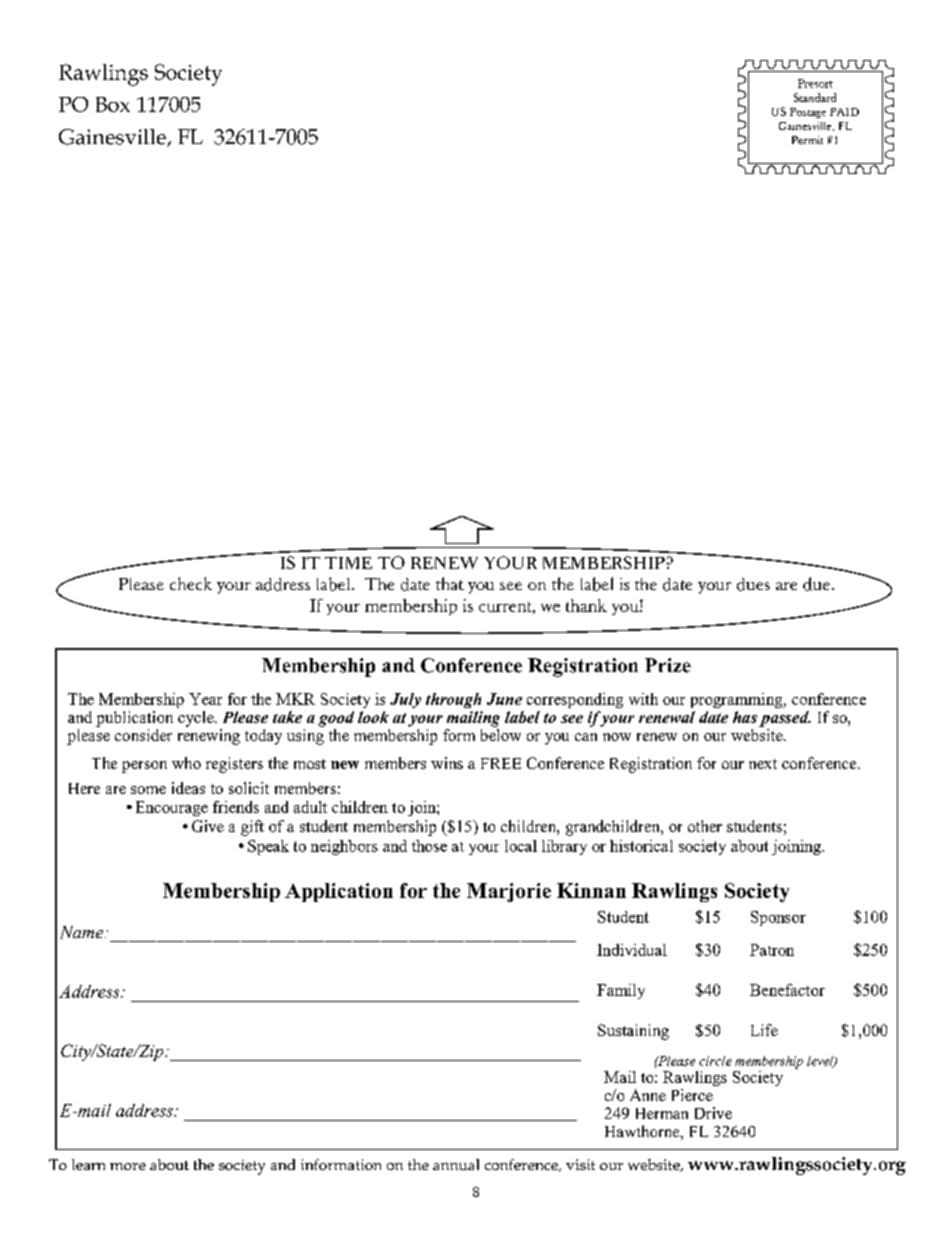 The image size is (952, 1233). What do you see at coordinates (763, 764) in the page?
I see `next` at bounding box center [763, 764].
